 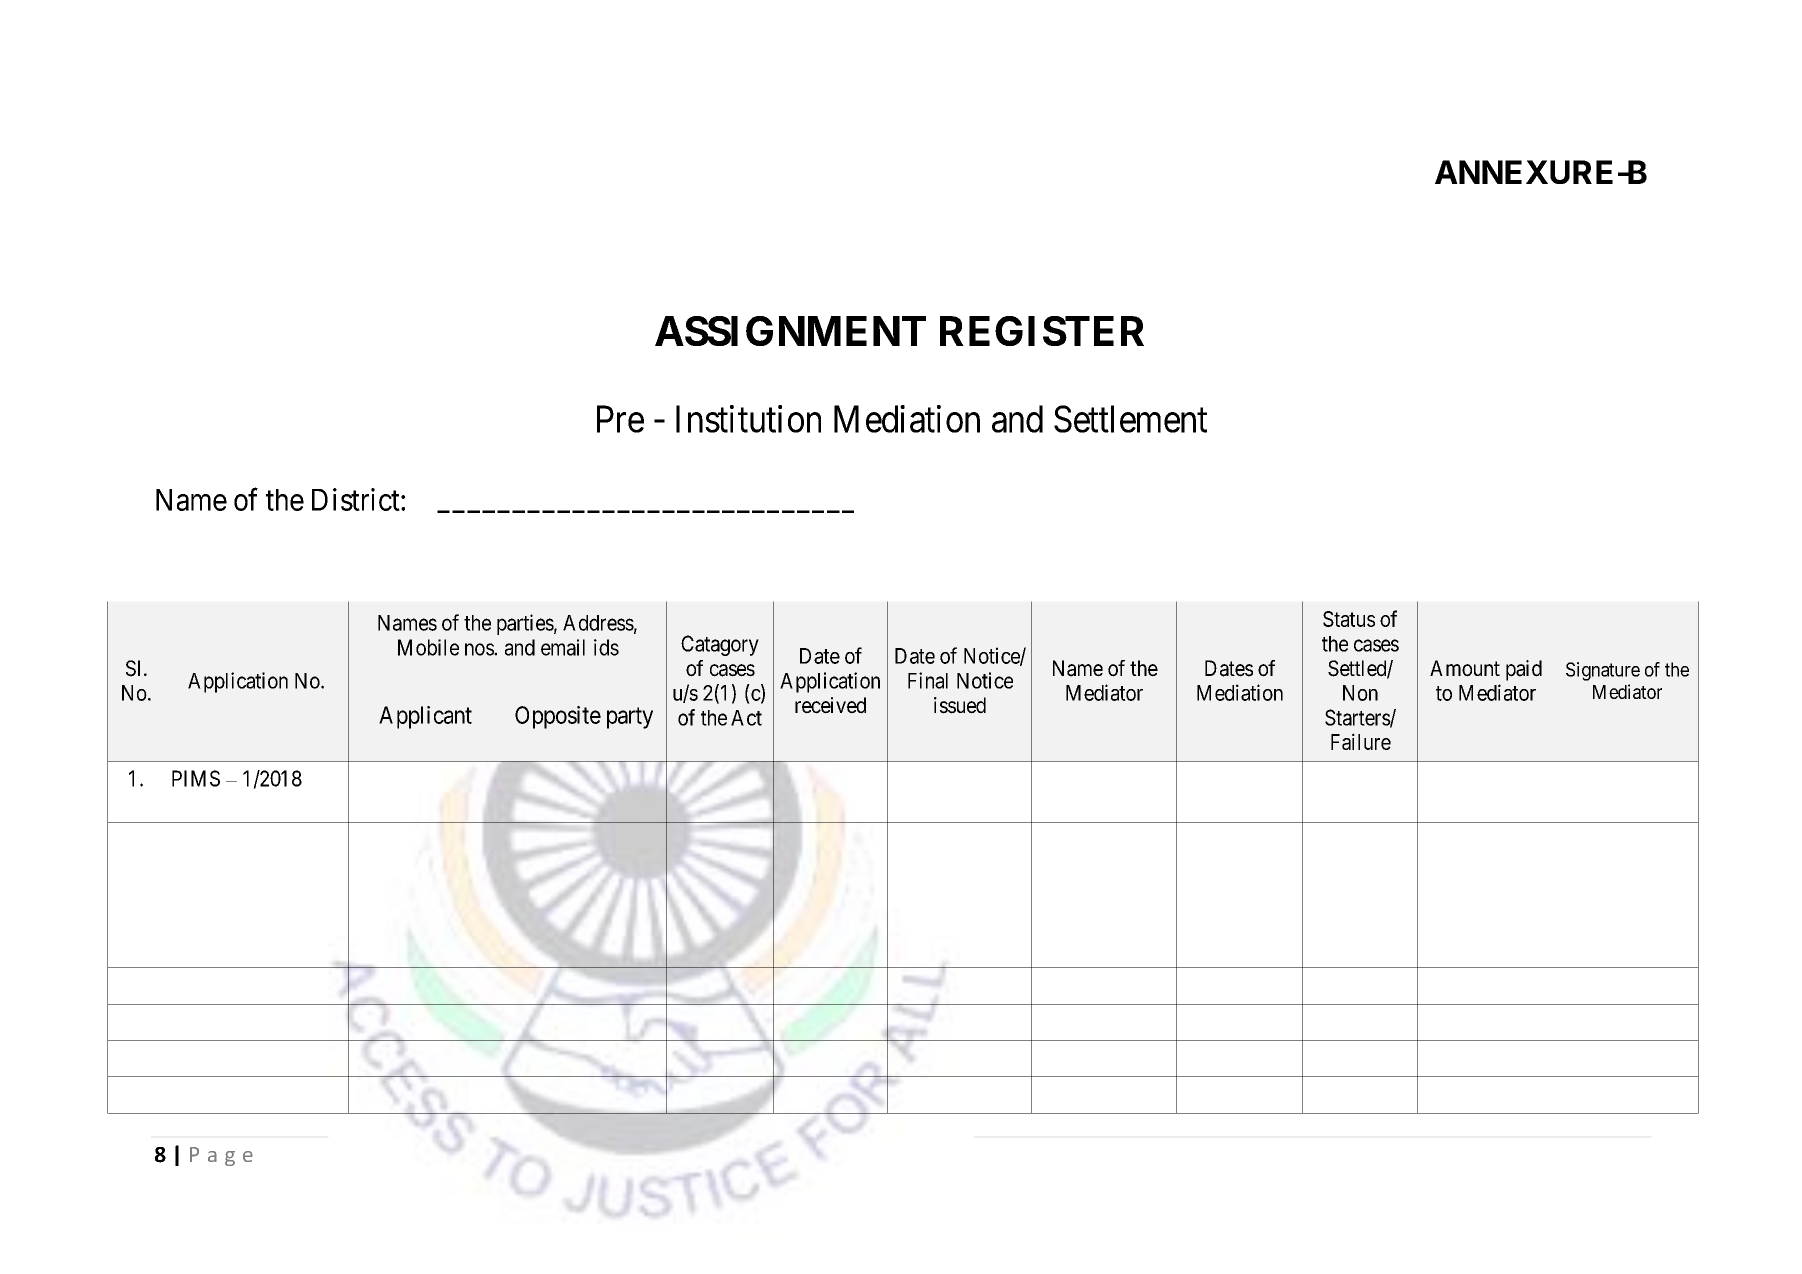 I want to click on REGISTER, so click(x=1042, y=331).
